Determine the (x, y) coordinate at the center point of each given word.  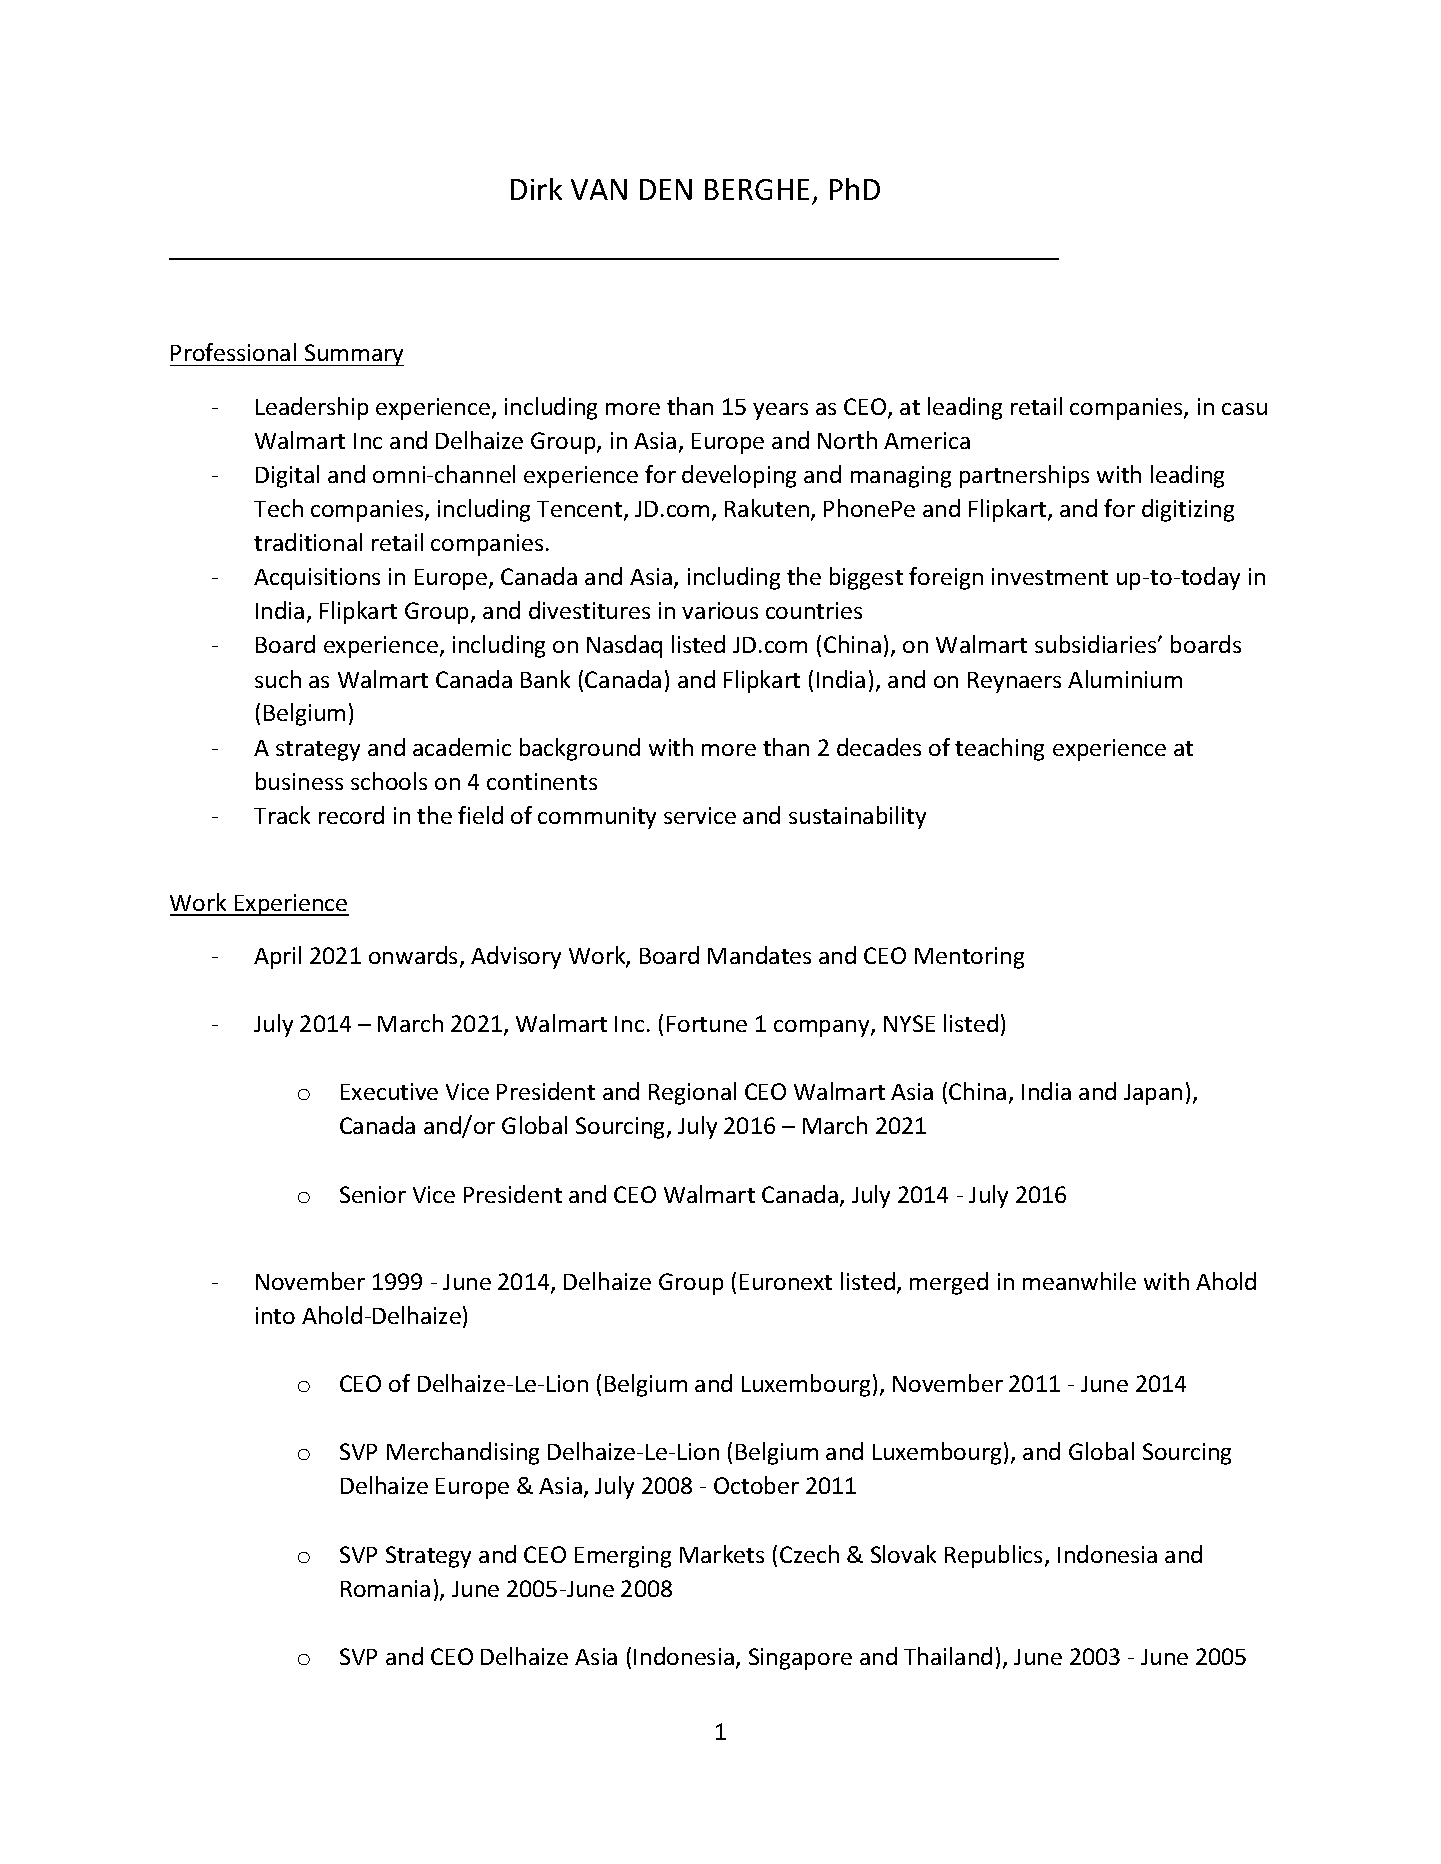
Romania (385, 1588)
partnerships (1024, 476)
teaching (999, 749)
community (597, 818)
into (275, 1315)
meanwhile (1079, 1281)
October (756, 1485)
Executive (389, 1091)
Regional (692, 1093)
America (927, 440)
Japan (1153, 1094)
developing (739, 476)
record (351, 815)
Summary (353, 355)
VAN (599, 189)
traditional (308, 542)
